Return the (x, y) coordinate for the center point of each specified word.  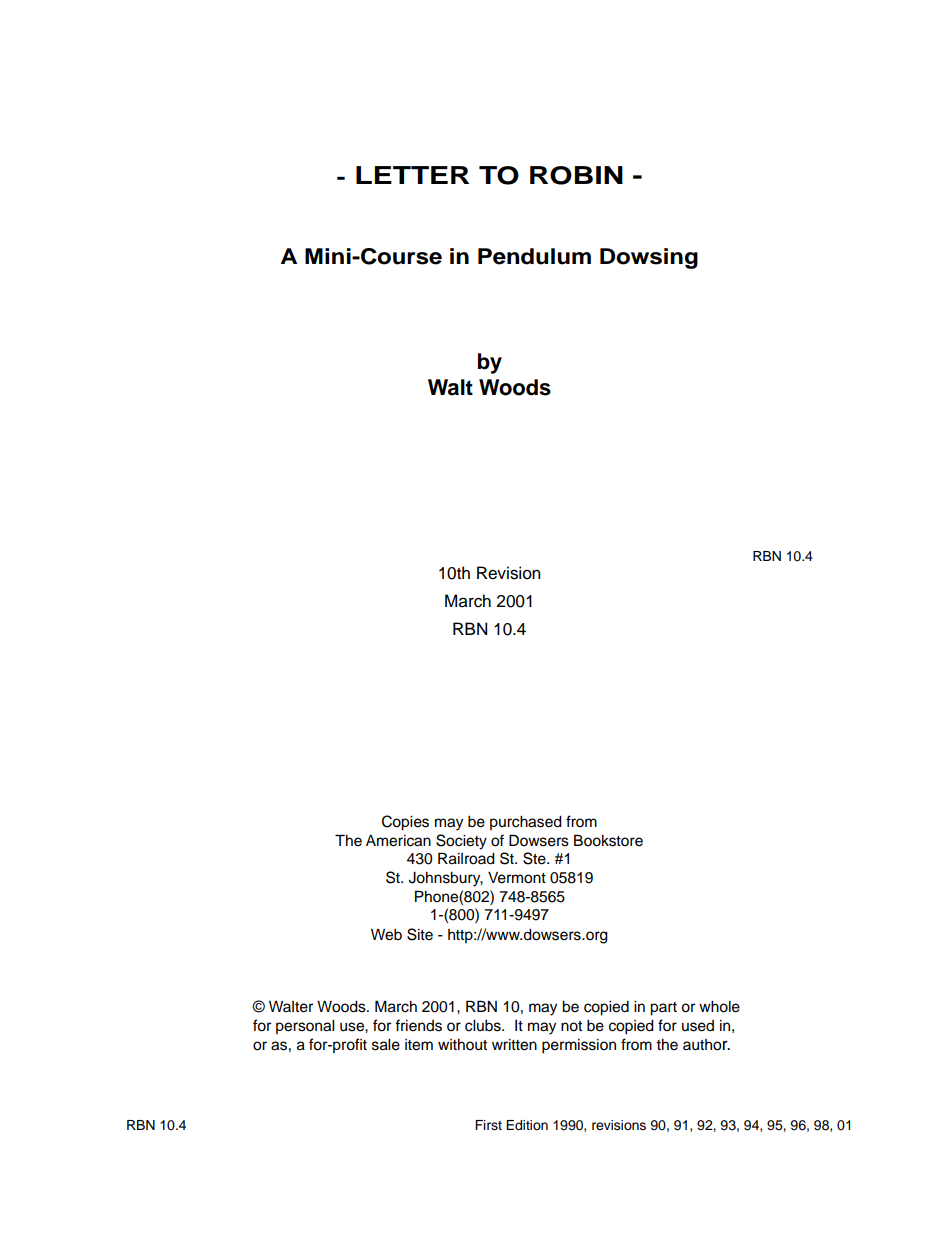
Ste (535, 858)
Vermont (517, 878)
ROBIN (576, 175)
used (698, 1026)
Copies (405, 823)
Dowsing (649, 258)
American (398, 841)
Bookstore (608, 840)
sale (386, 1045)
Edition (527, 1125)
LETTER (412, 175)
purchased (526, 823)
